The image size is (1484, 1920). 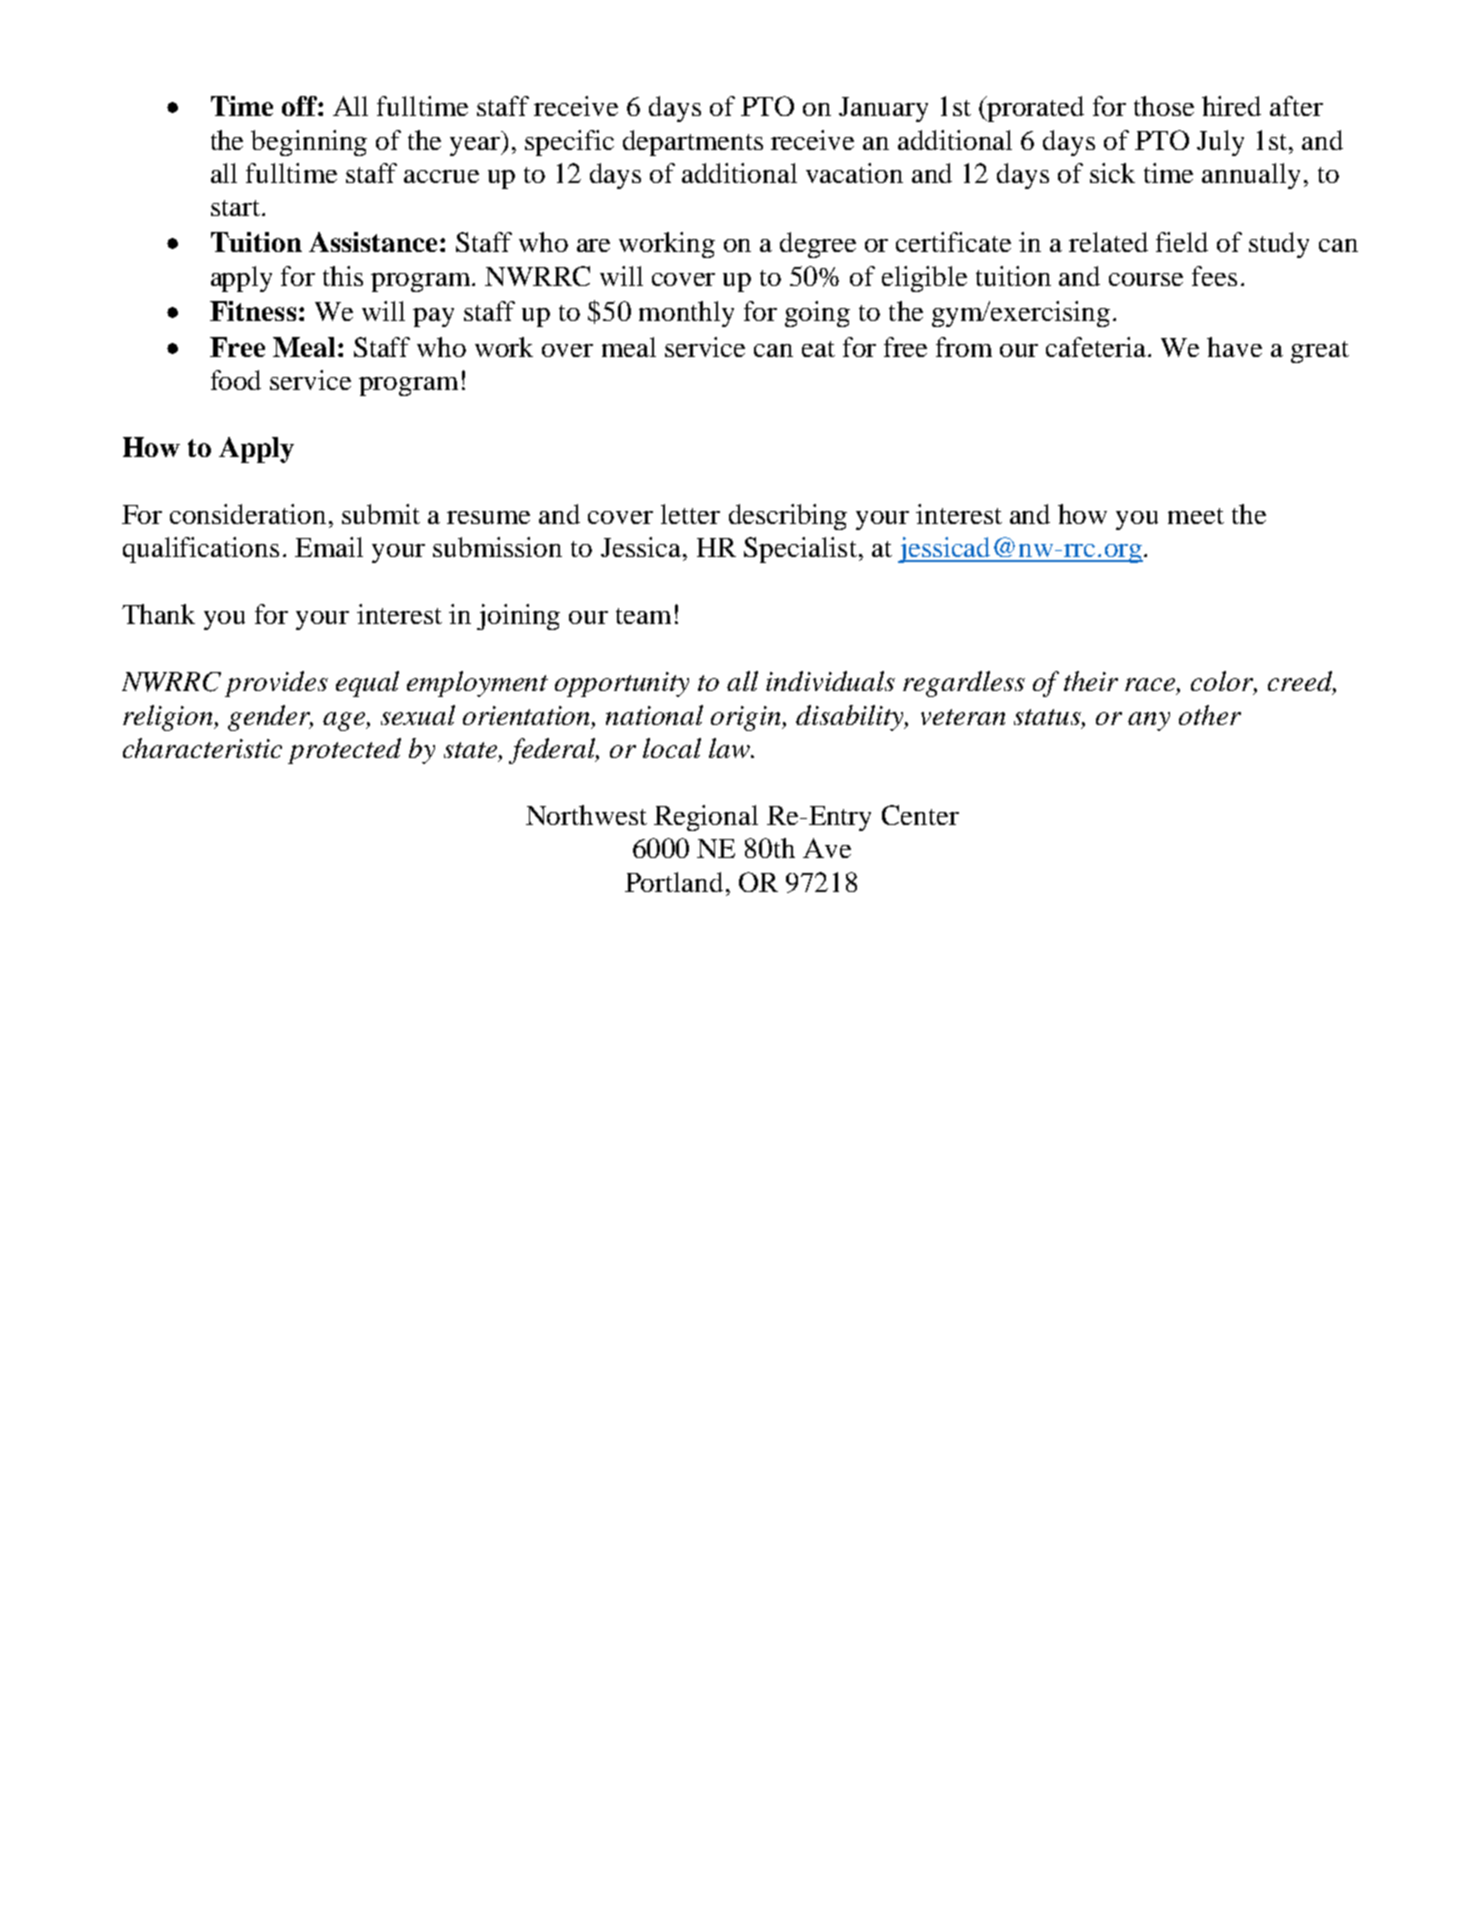 I want to click on course, so click(x=1146, y=279).
